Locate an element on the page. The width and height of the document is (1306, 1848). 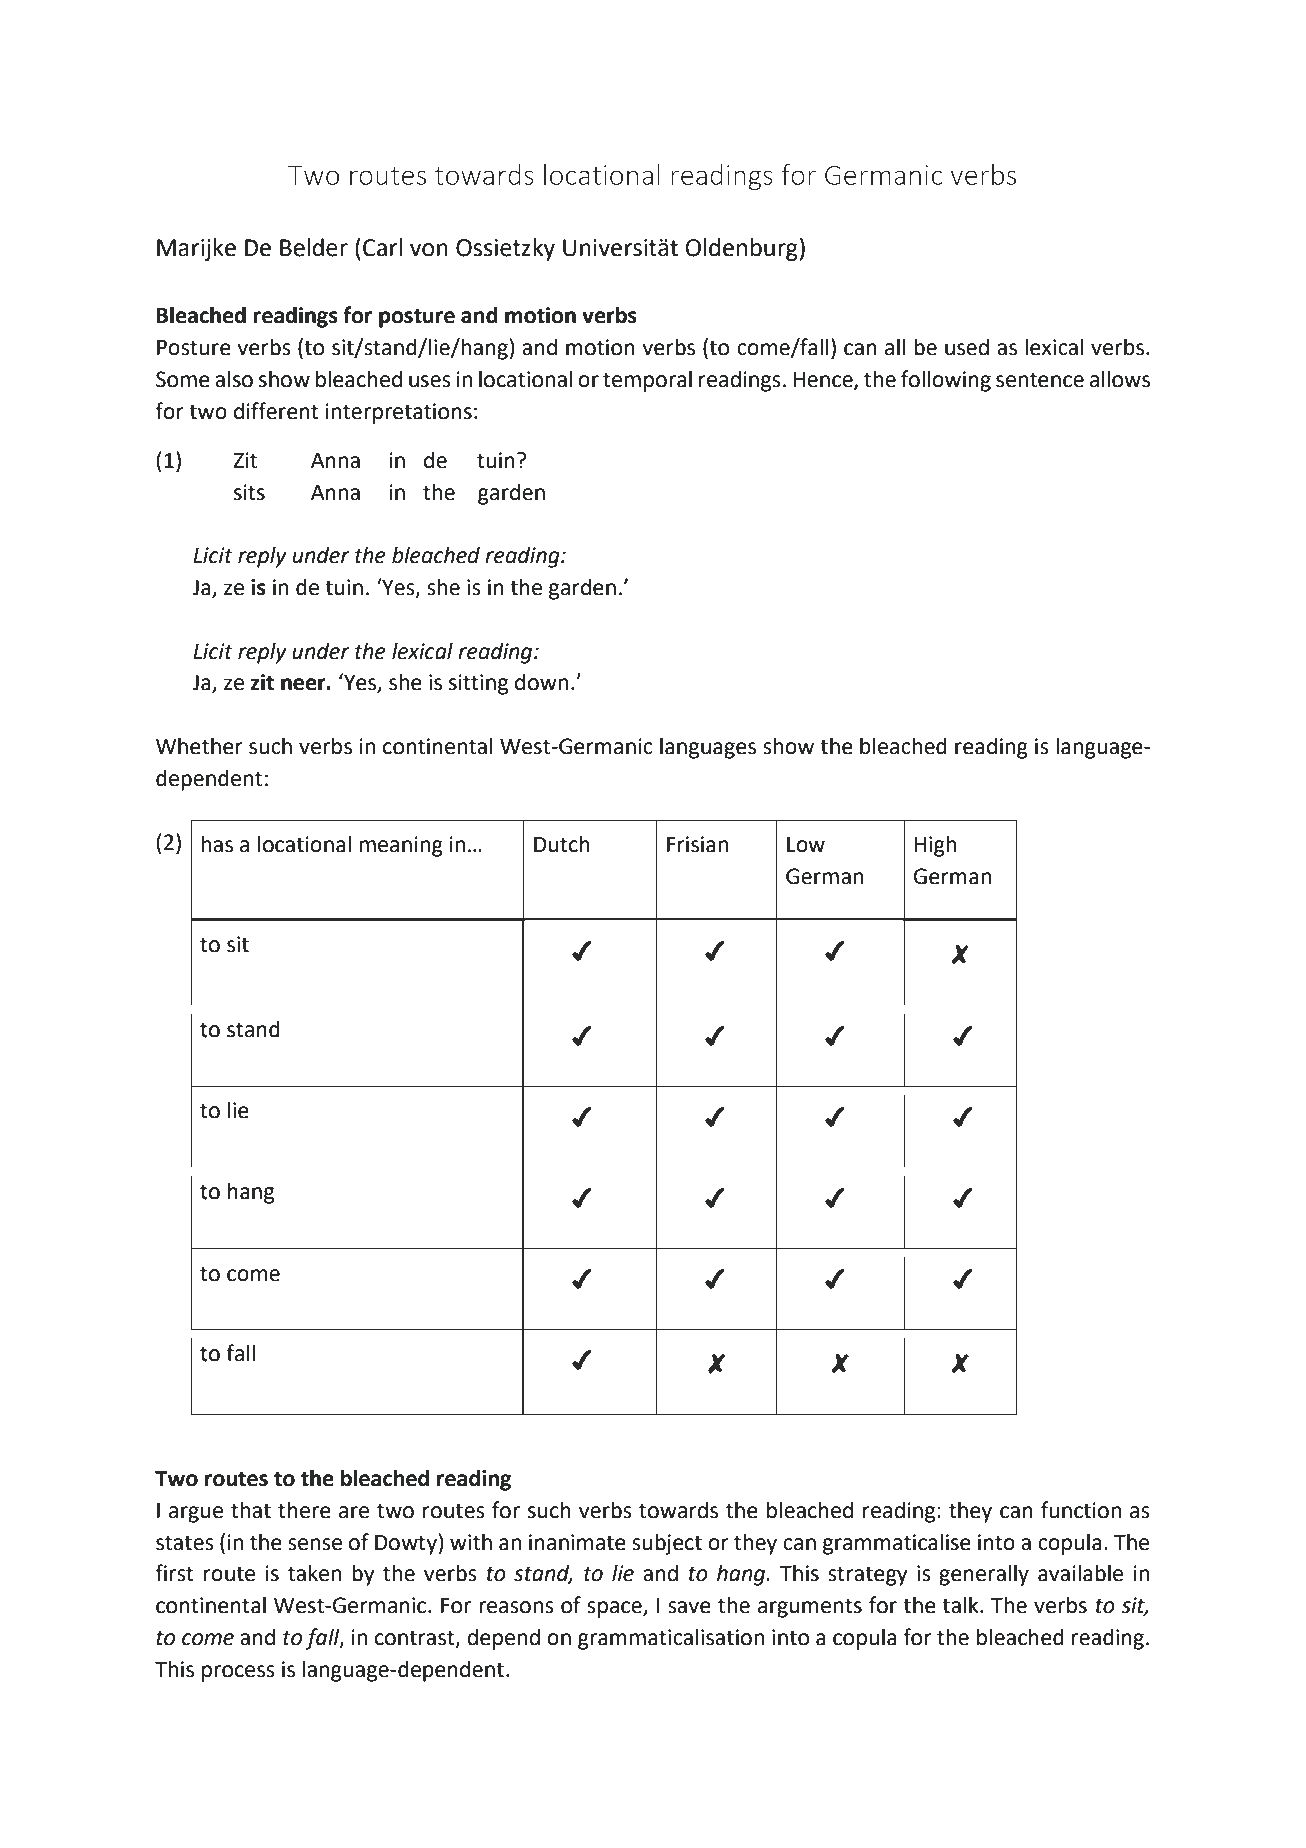
Oldenburg is located at coordinates (742, 249).
